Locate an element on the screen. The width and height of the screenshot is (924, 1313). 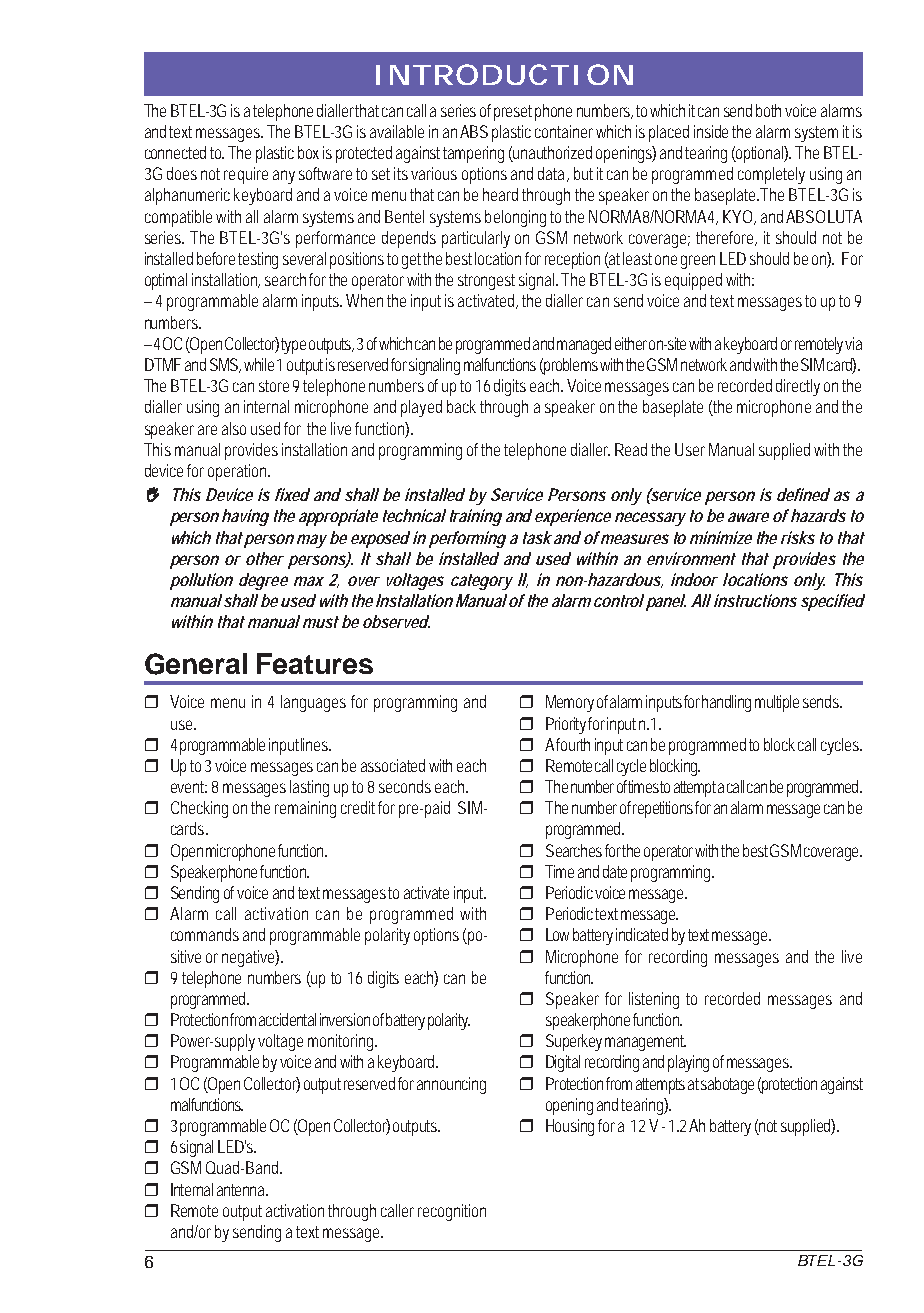
General is located at coordinates (196, 664).
